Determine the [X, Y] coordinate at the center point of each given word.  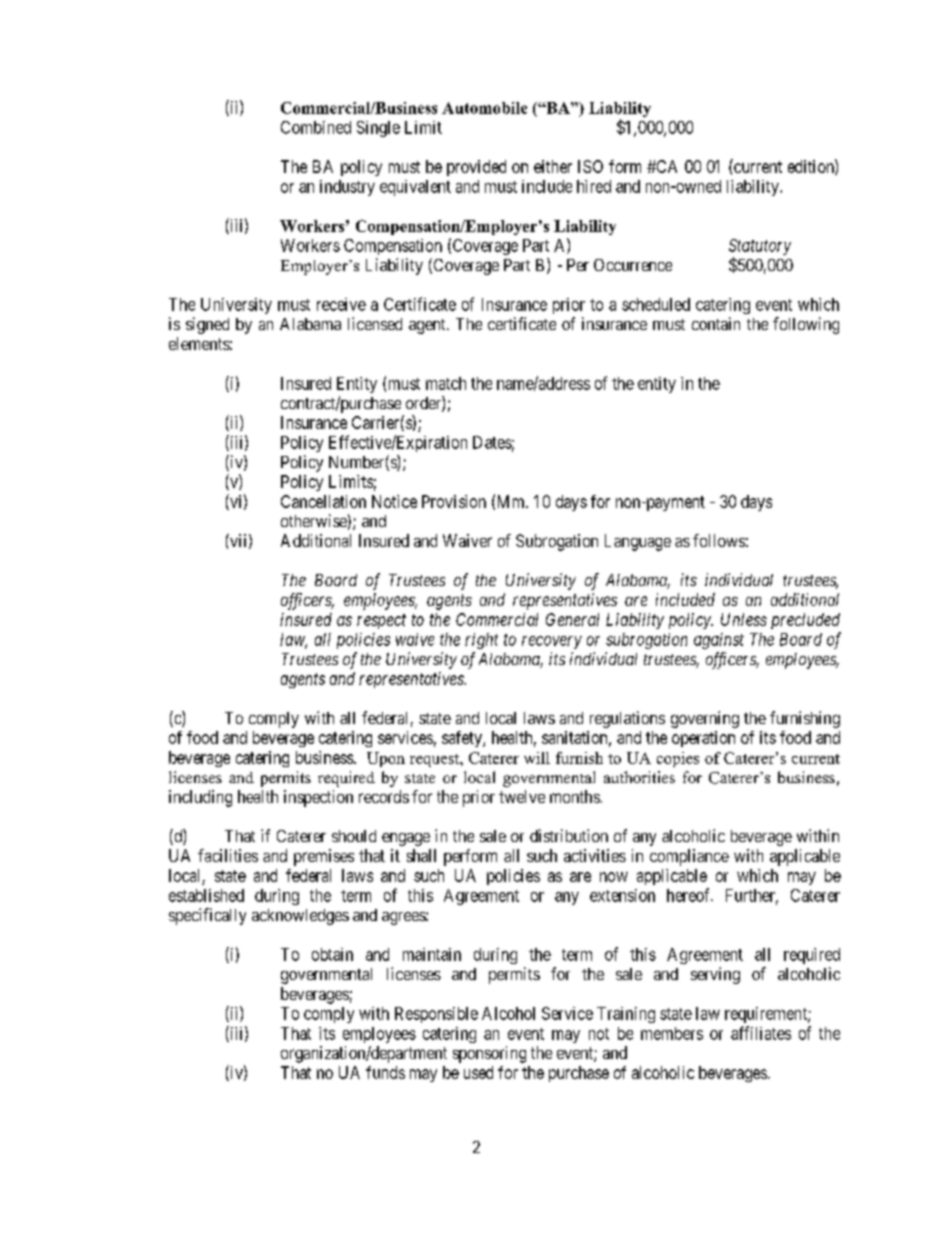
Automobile [484, 108]
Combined [316, 127]
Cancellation [323, 501]
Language [638, 542]
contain [716, 323]
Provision [454, 501]
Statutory [760, 247]
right [481, 641]
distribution [569, 835]
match [446, 383]
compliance [689, 857]
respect [381, 621]
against [719, 641]
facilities [228, 855]
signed [207, 325]
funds [385, 1072]
